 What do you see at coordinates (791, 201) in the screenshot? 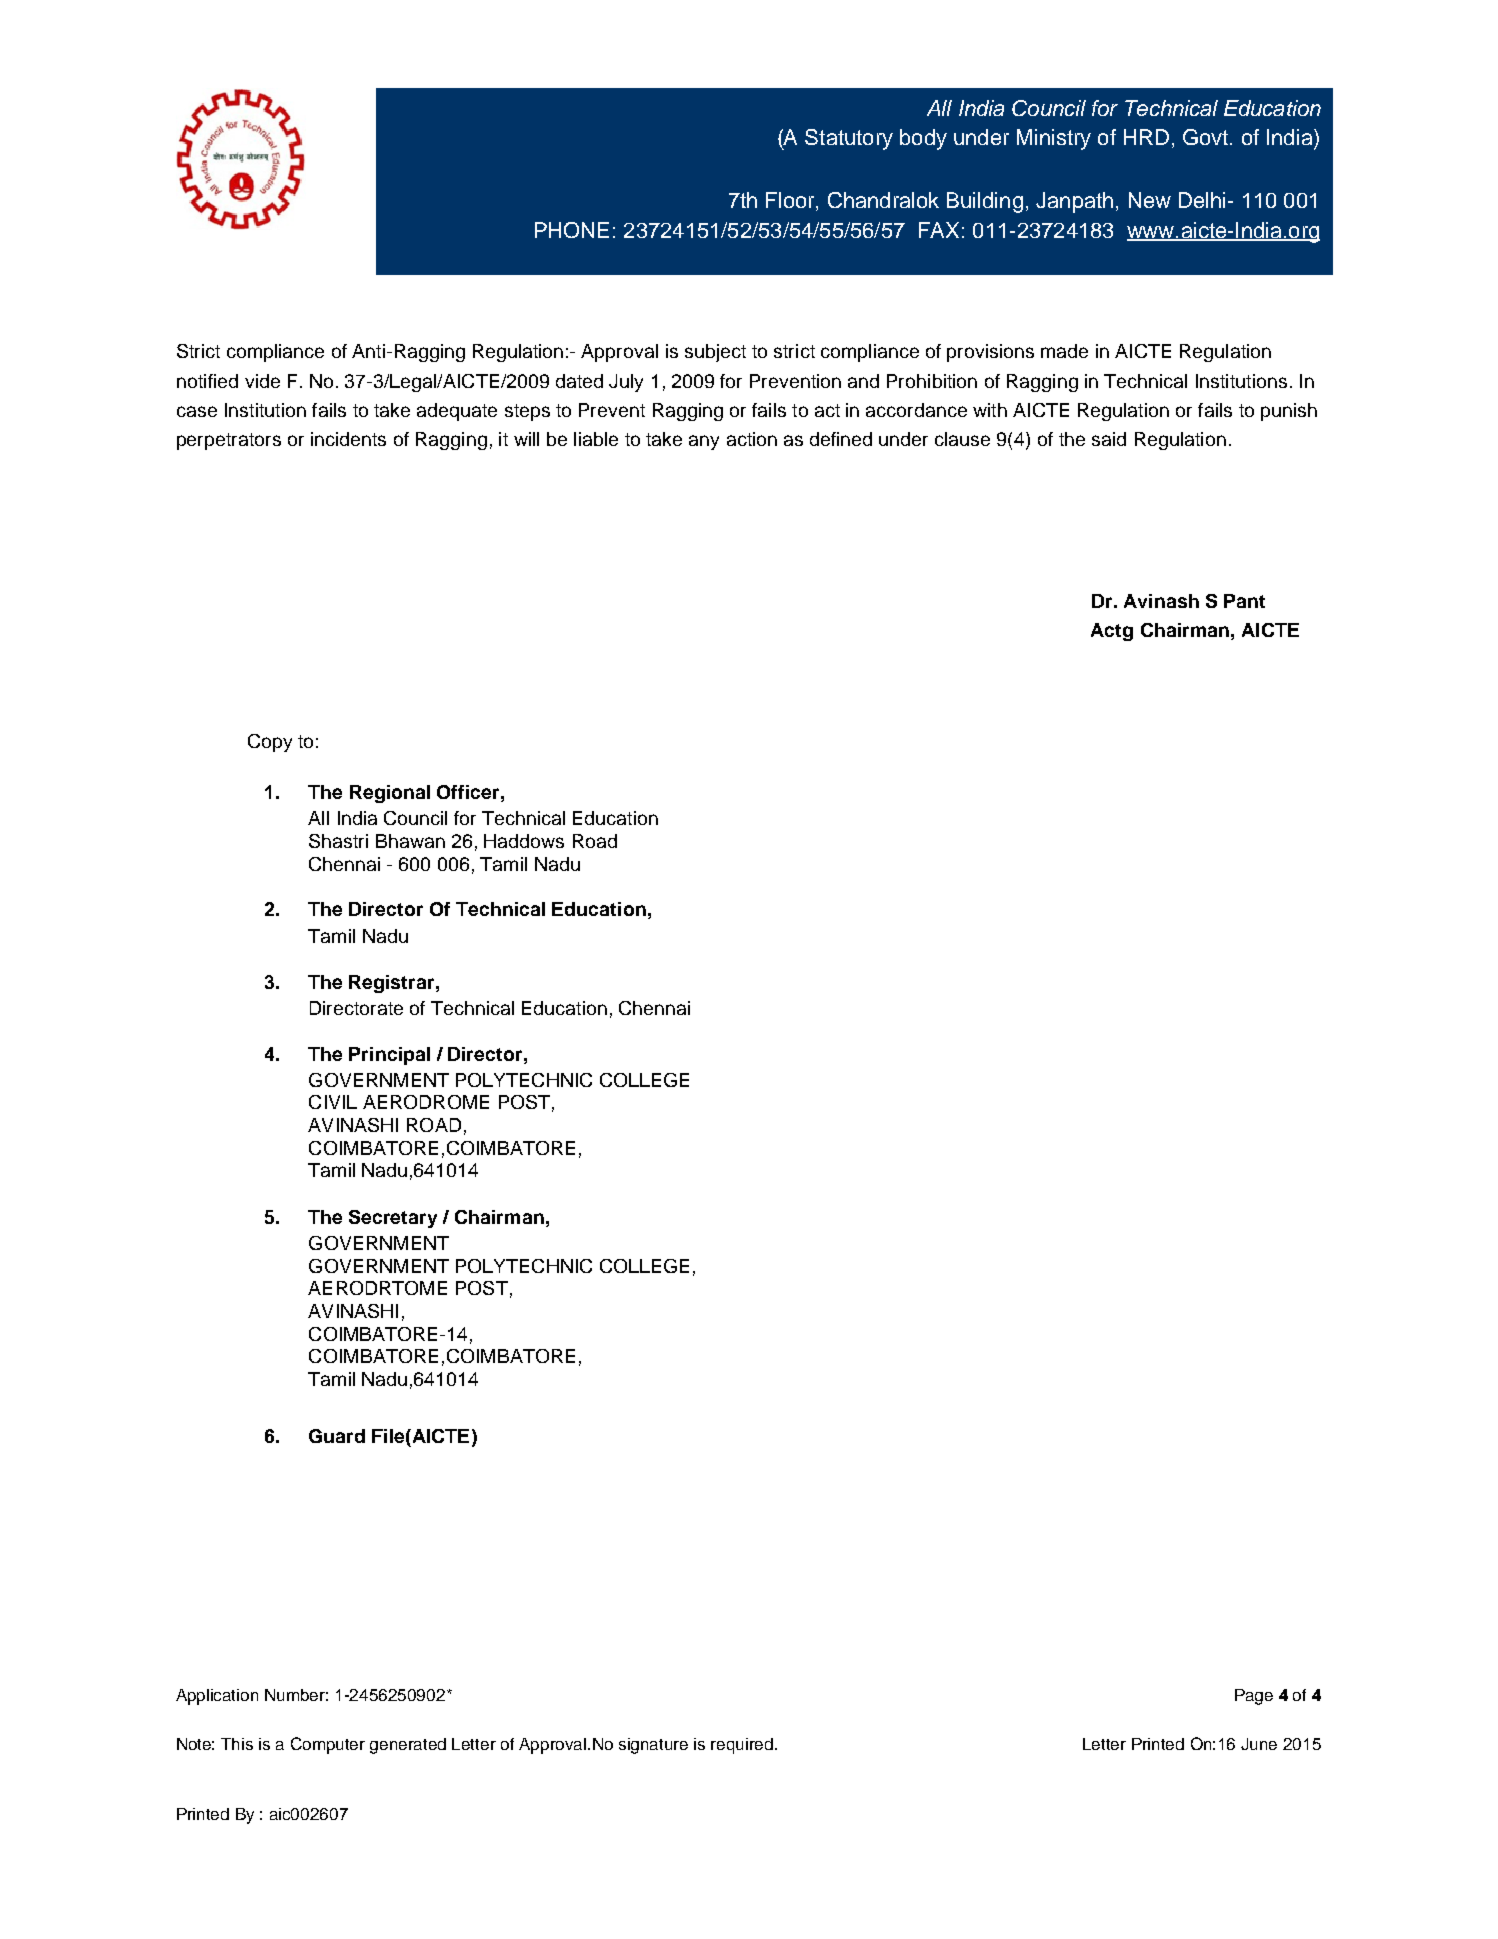
I see `Floor` at bounding box center [791, 201].
